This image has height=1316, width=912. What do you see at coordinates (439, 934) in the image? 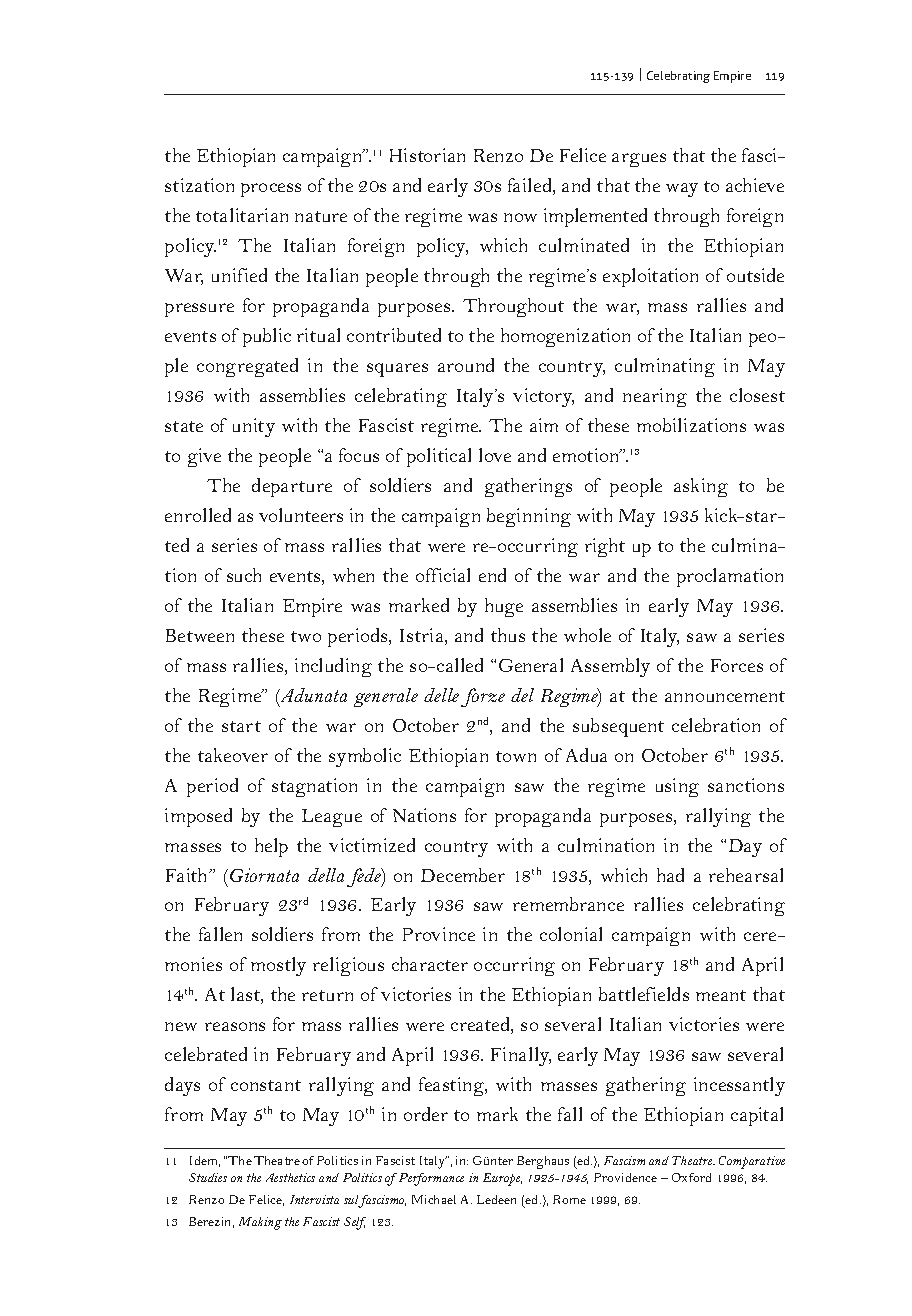
I see `Province` at bounding box center [439, 934].
